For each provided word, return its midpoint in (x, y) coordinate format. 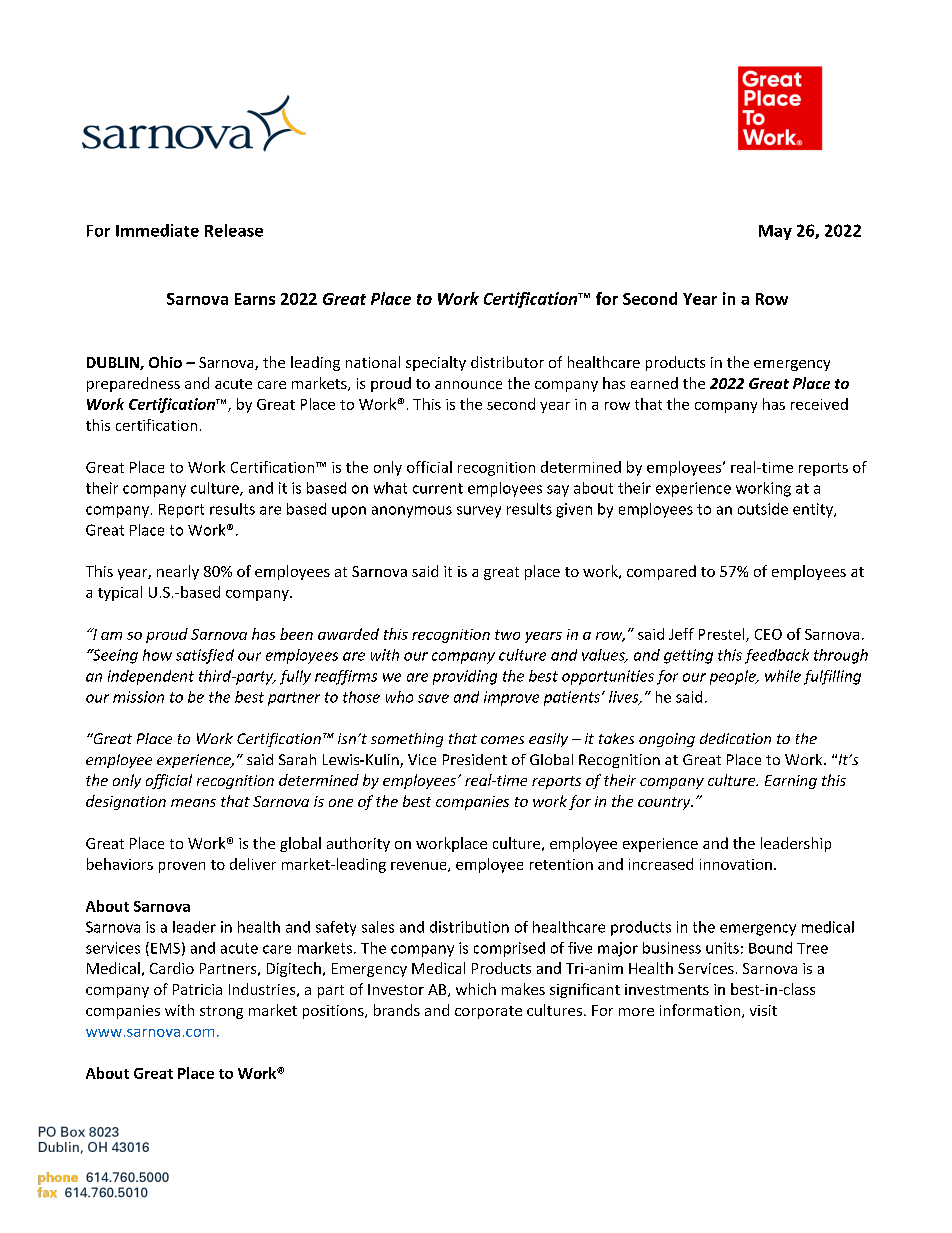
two (507, 635)
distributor (507, 362)
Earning (791, 782)
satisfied (205, 656)
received (819, 404)
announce (468, 385)
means (193, 803)
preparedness (133, 384)
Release (234, 230)
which (476, 989)
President (475, 759)
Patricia (197, 989)
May (775, 232)
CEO (768, 634)
